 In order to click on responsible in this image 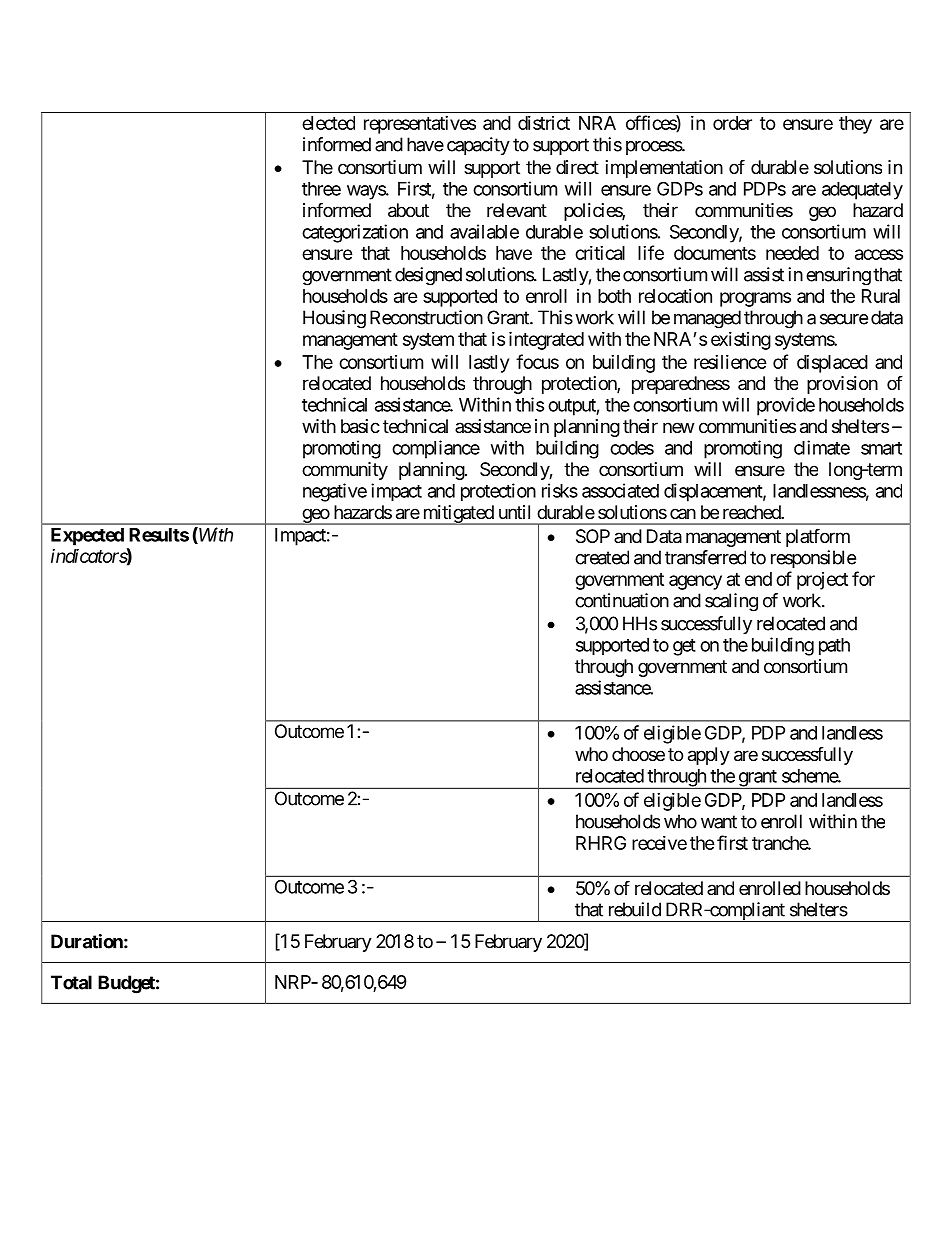, I will do `click(813, 559)`.
